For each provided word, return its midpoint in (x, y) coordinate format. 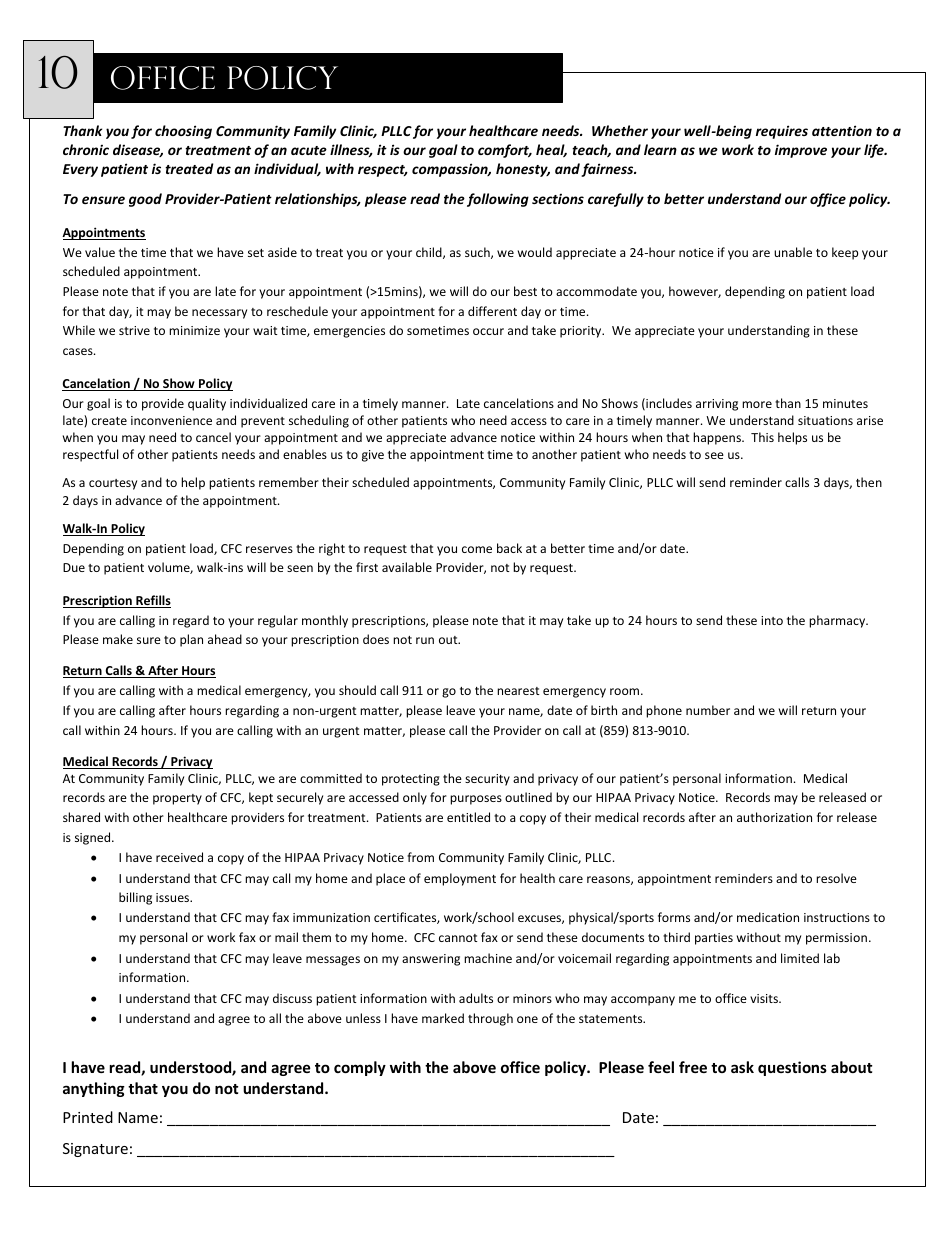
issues (174, 897)
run (425, 640)
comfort (505, 151)
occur (488, 331)
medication (768, 917)
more (757, 404)
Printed (88, 1117)
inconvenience (171, 420)
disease (138, 150)
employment (460, 879)
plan (191, 640)
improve (801, 151)
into (772, 620)
